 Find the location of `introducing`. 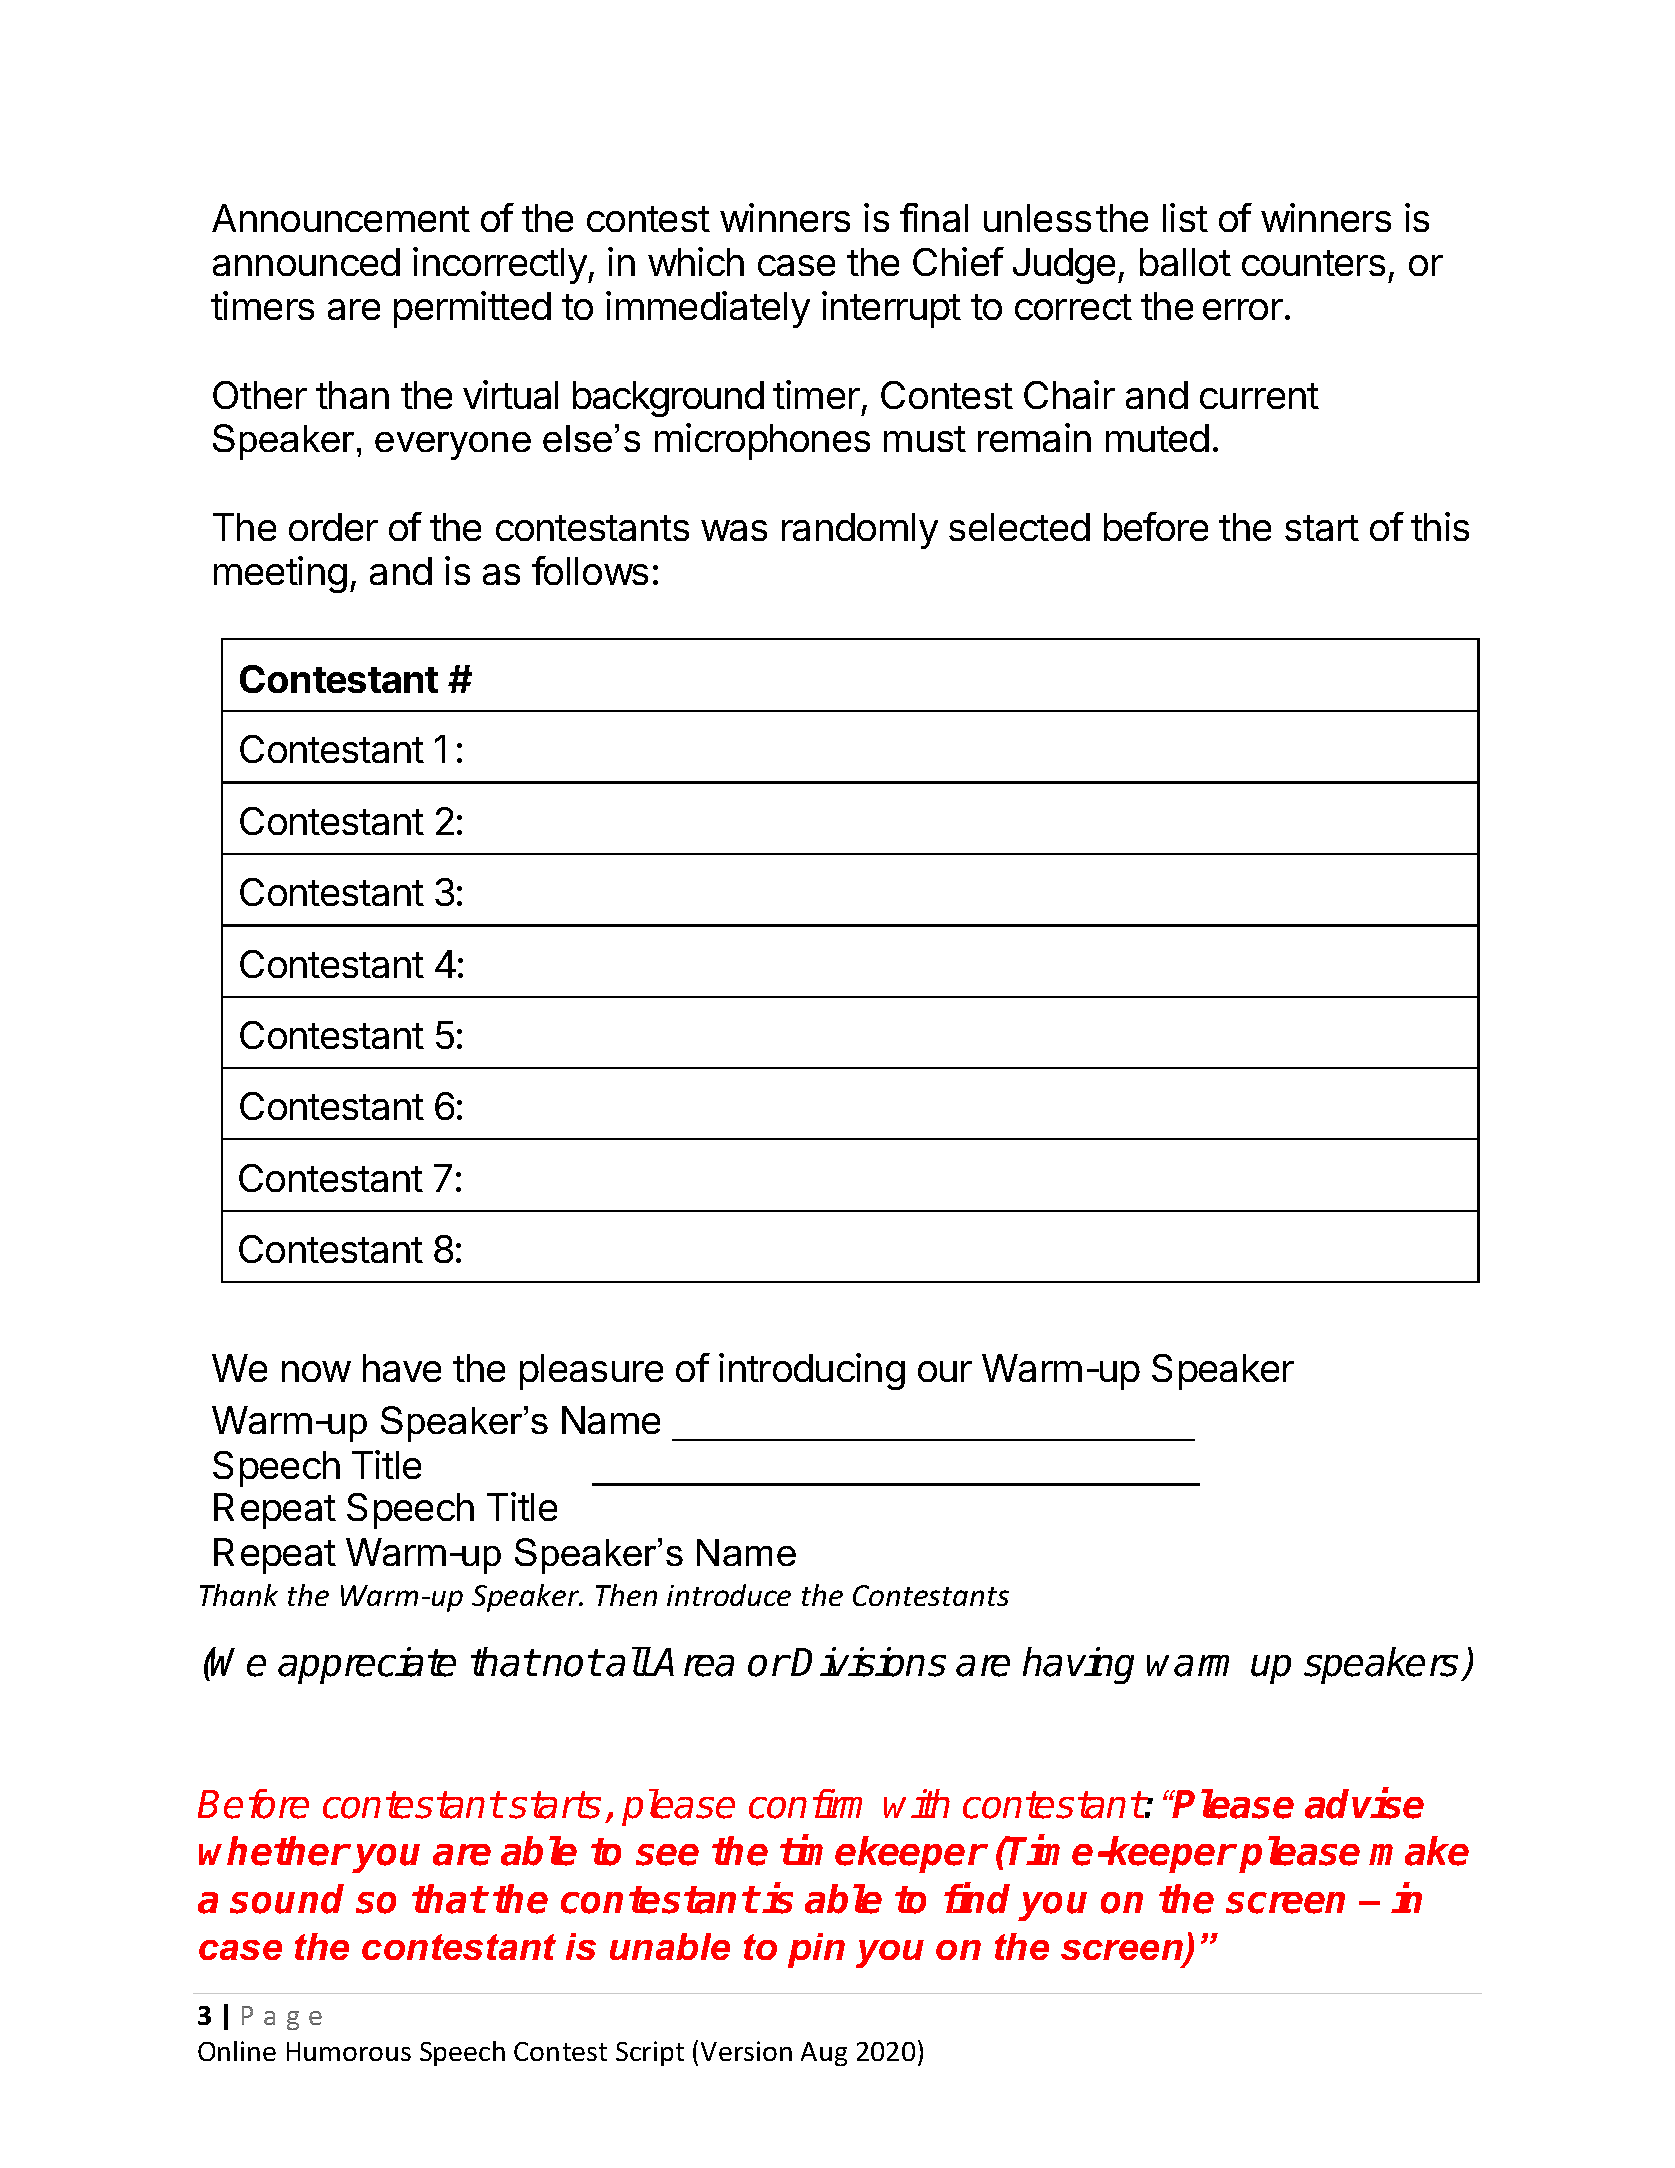

introducing is located at coordinates (812, 1371).
